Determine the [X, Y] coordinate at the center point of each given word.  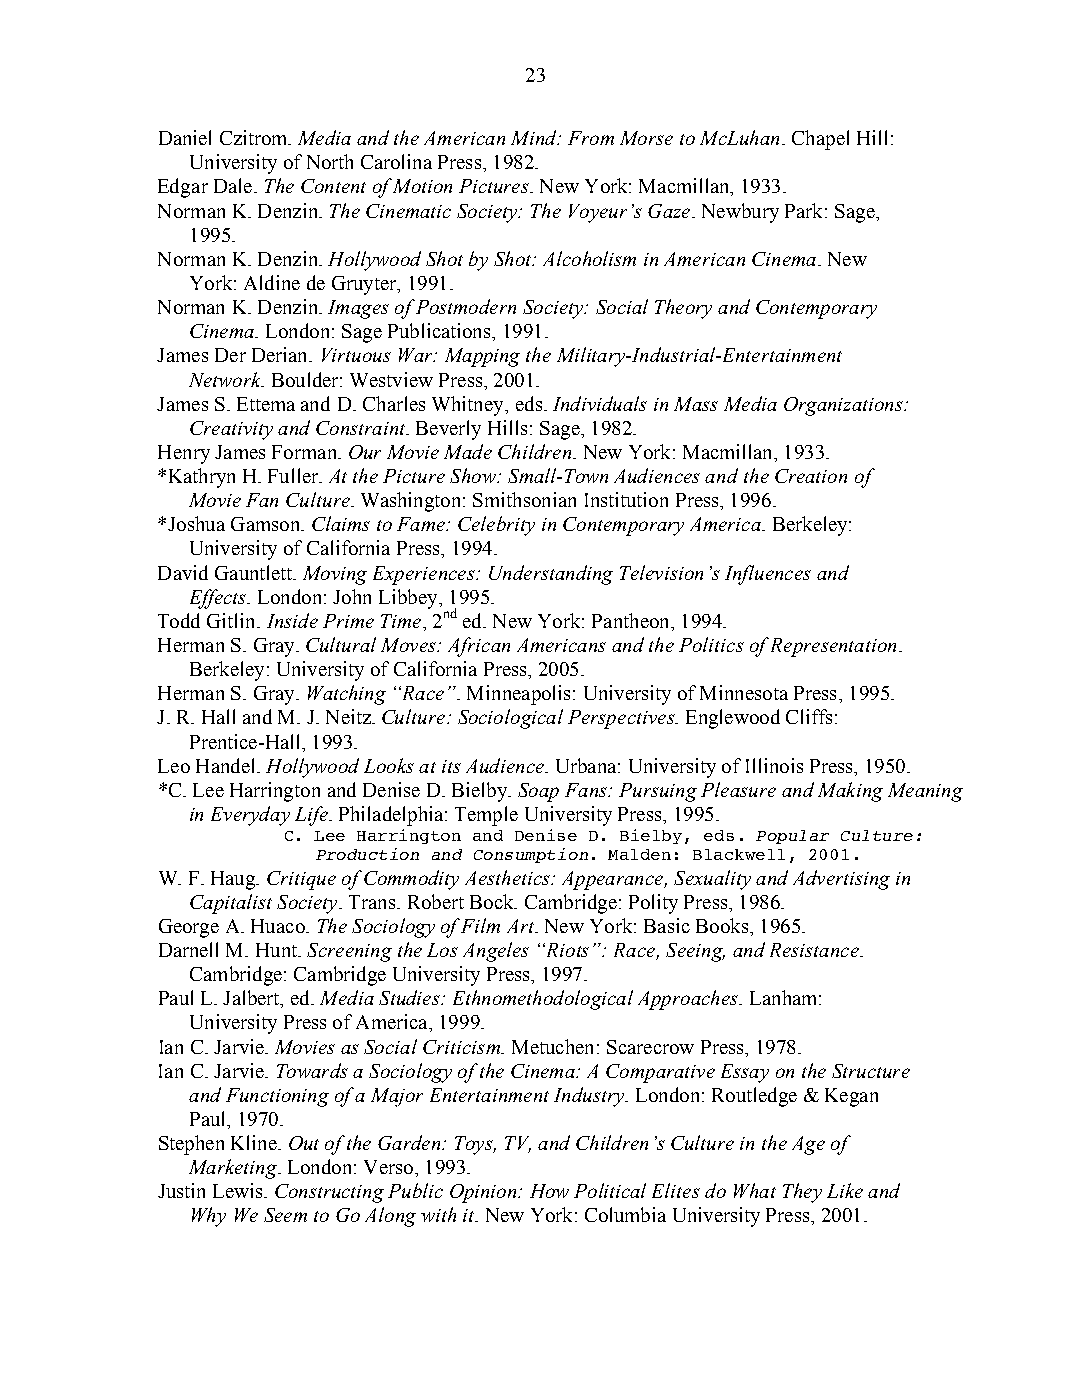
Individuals [600, 403]
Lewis [239, 1190]
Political [610, 1190]
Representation [833, 647]
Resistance [815, 950]
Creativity [231, 430]
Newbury [740, 213]
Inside [292, 620]
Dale [234, 185]
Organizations [844, 406]
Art [522, 926]
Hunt [277, 950]
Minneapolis [518, 695]
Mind [535, 137]
